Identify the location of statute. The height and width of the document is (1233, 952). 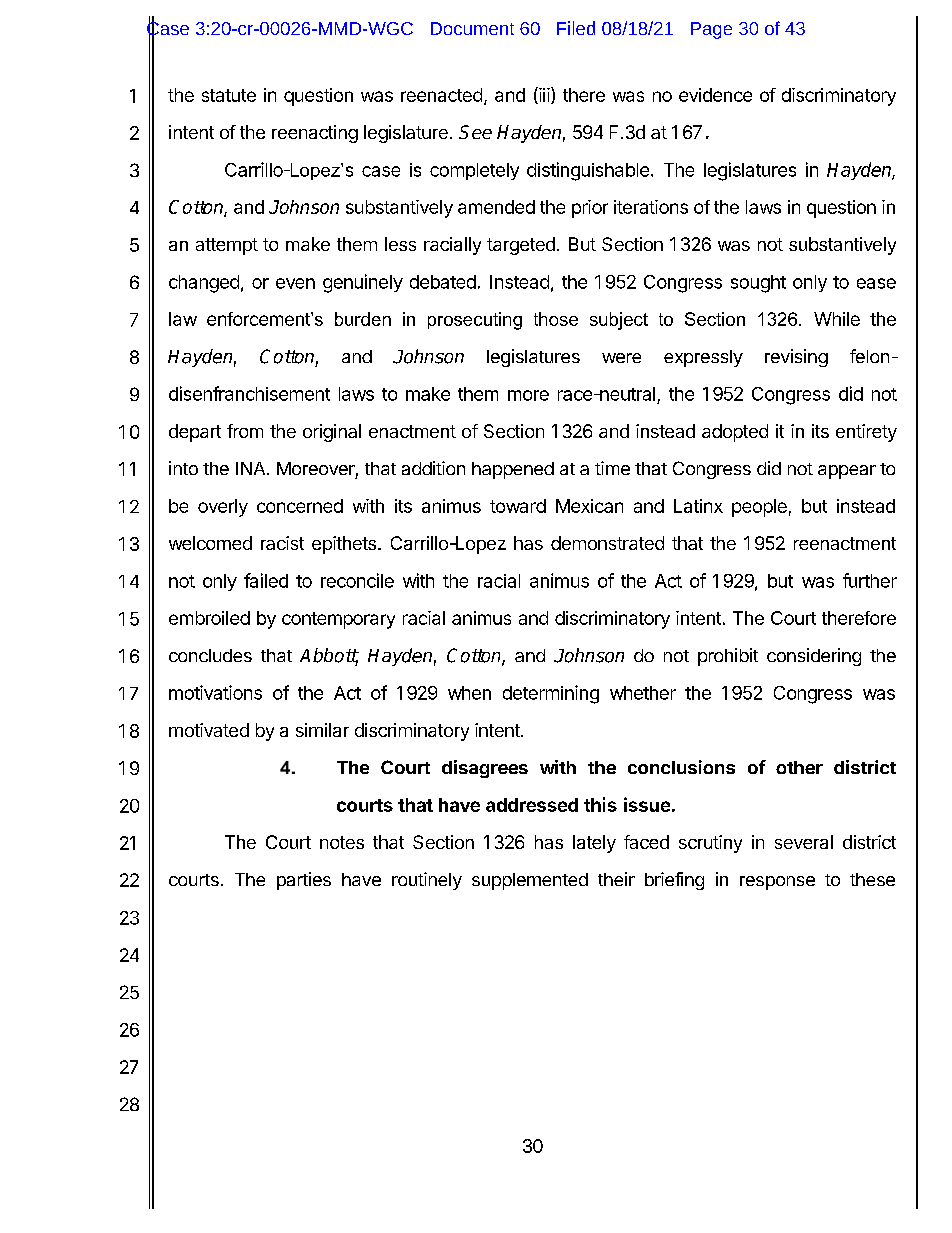
(229, 95).
